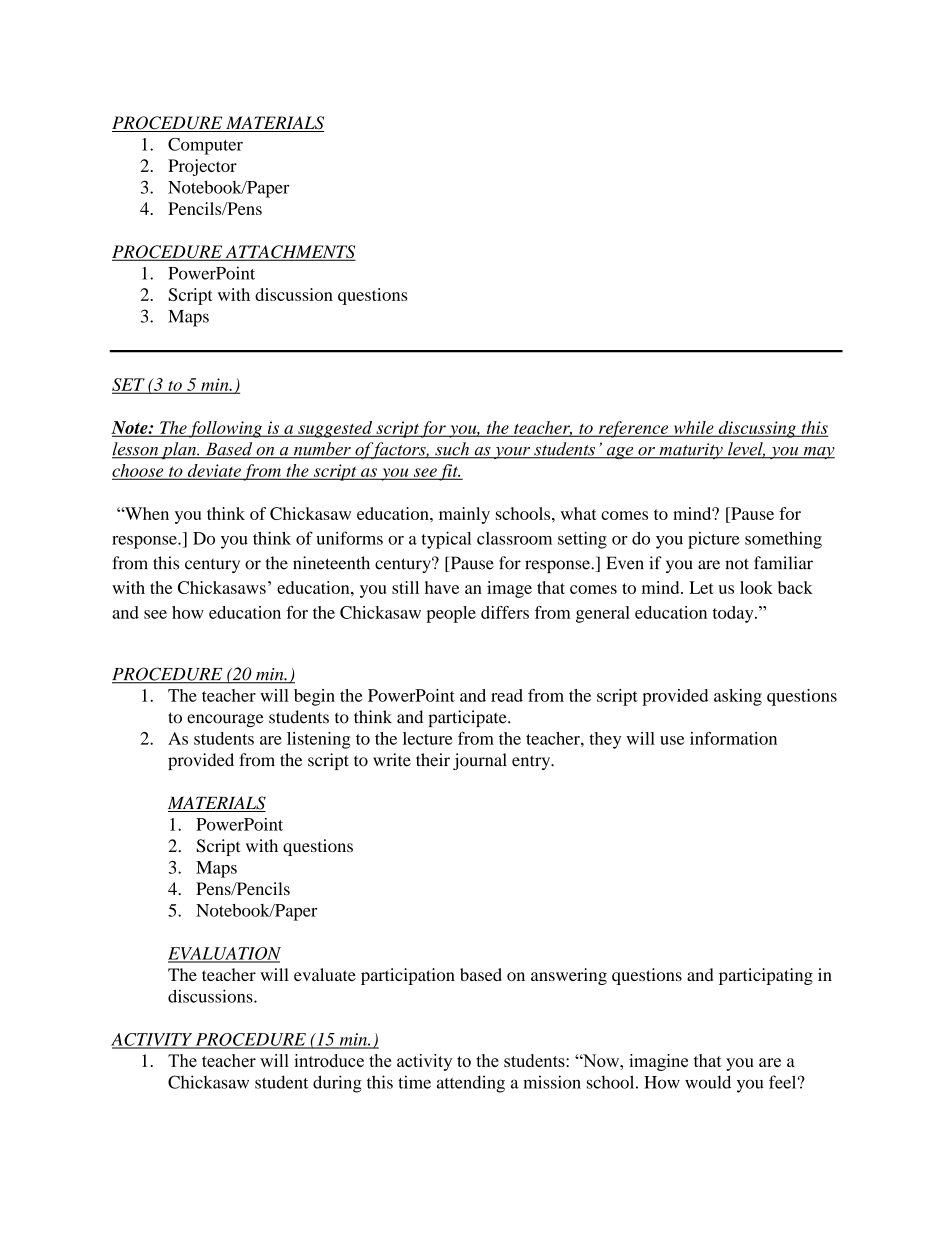 Image resolution: width=952 pixels, height=1233 pixels. Describe the element at coordinates (331, 563) in the image. I see `nineteenth` at that location.
